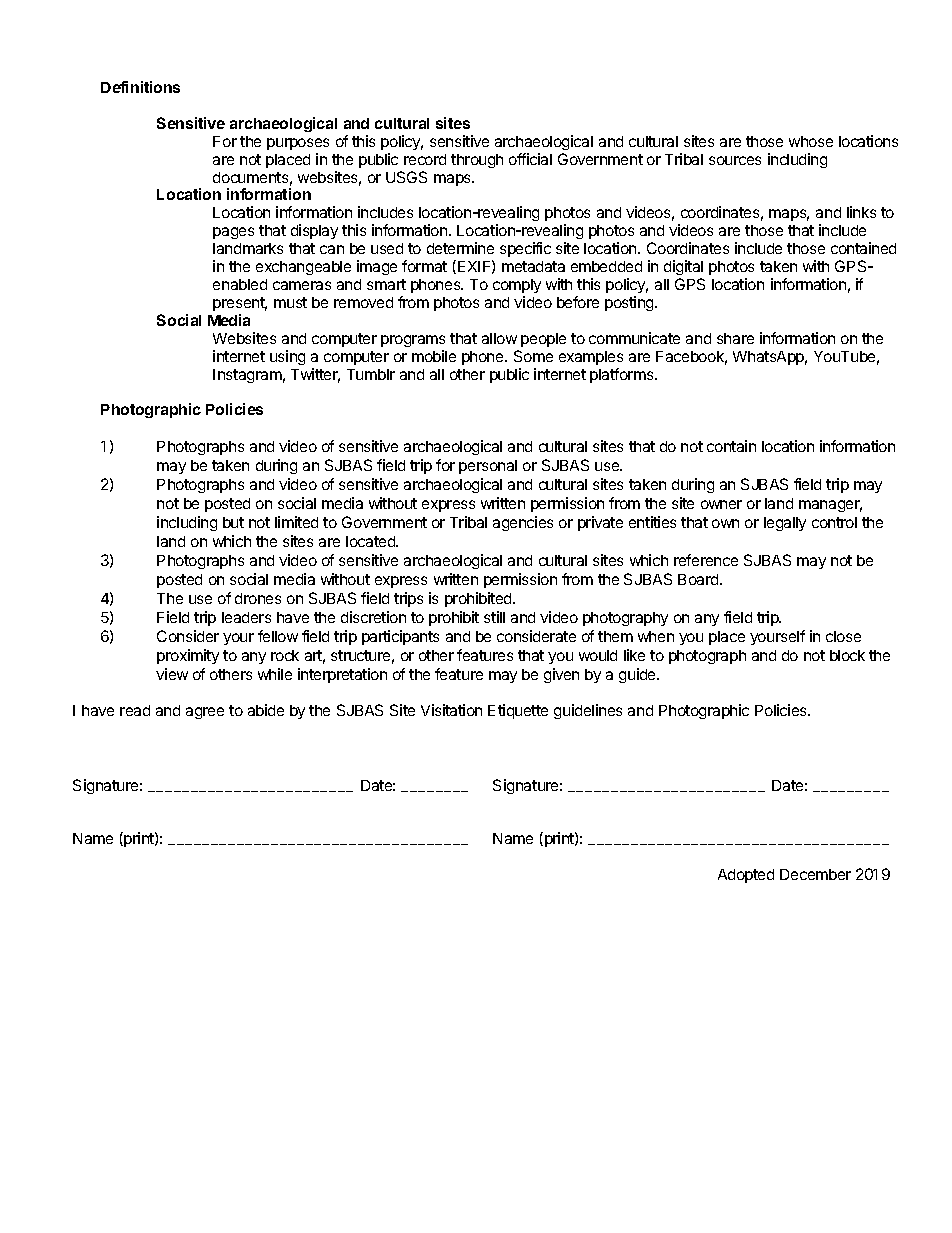 This document has height=1233, width=952. Describe the element at coordinates (746, 876) in the document. I see `Adopted` at that location.
